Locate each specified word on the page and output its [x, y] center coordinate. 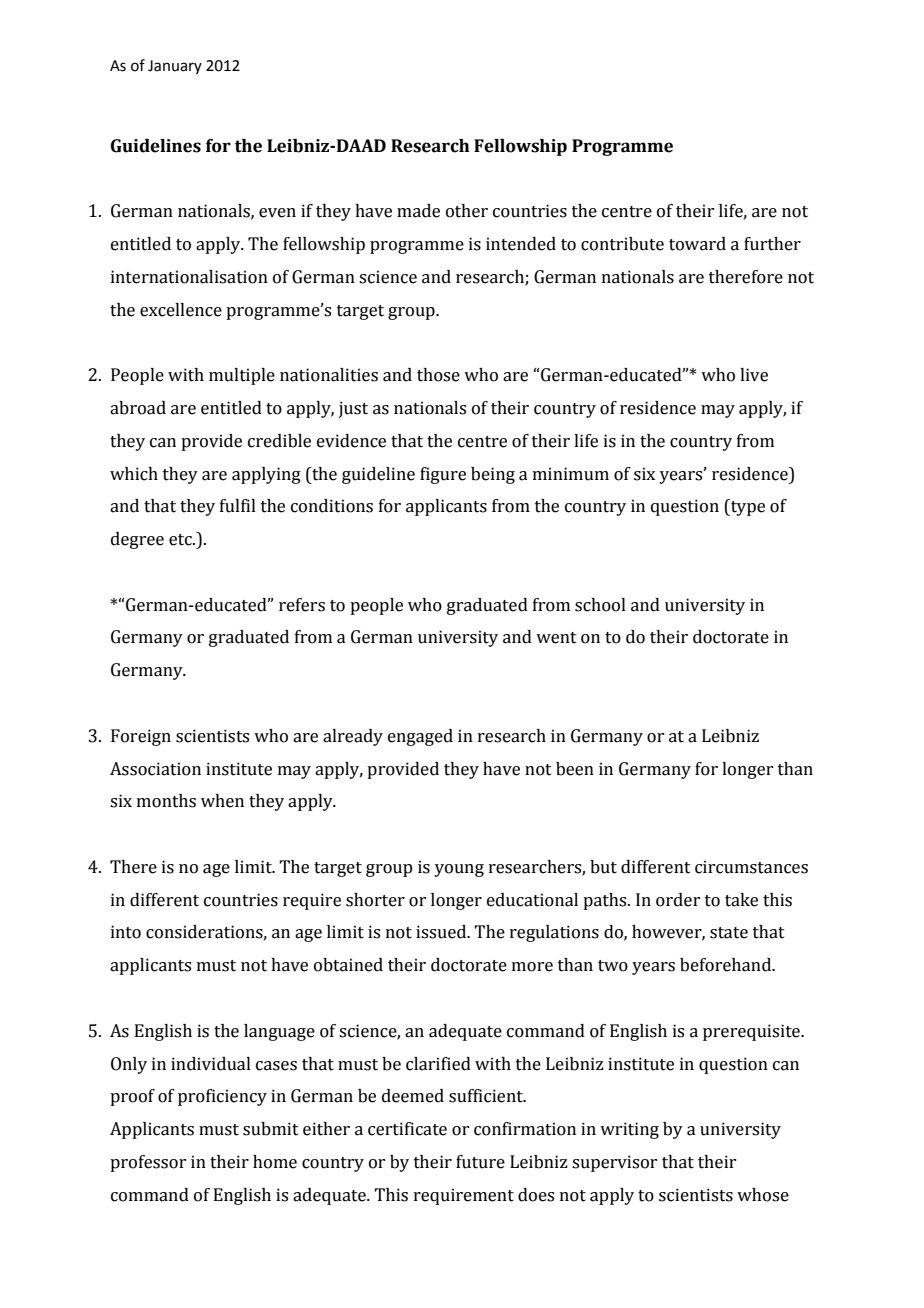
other [467, 211]
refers [302, 605]
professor [148, 1163]
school [600, 605]
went [556, 638]
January [175, 67]
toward [697, 244]
